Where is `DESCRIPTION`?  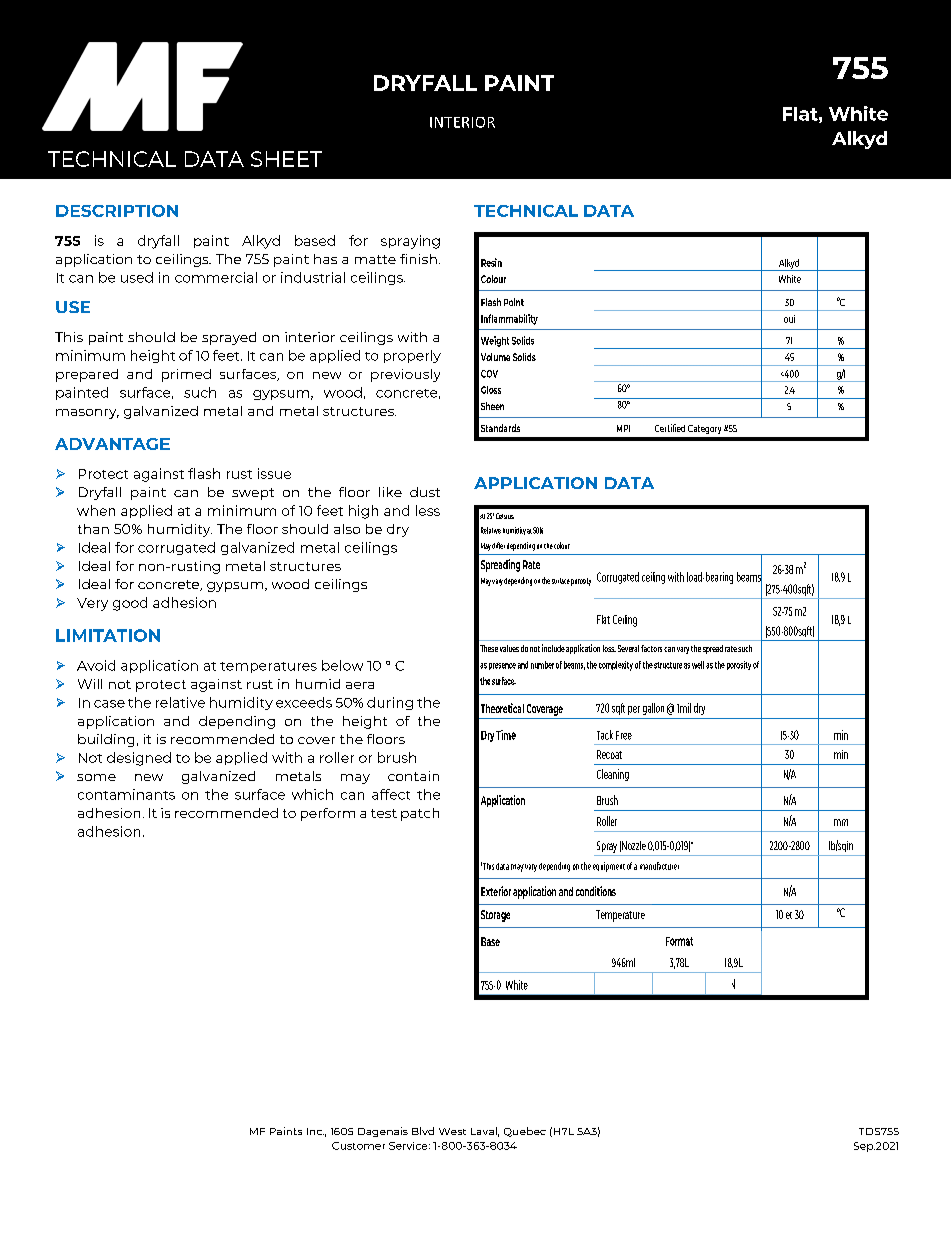 DESCRIPTION is located at coordinates (117, 211).
